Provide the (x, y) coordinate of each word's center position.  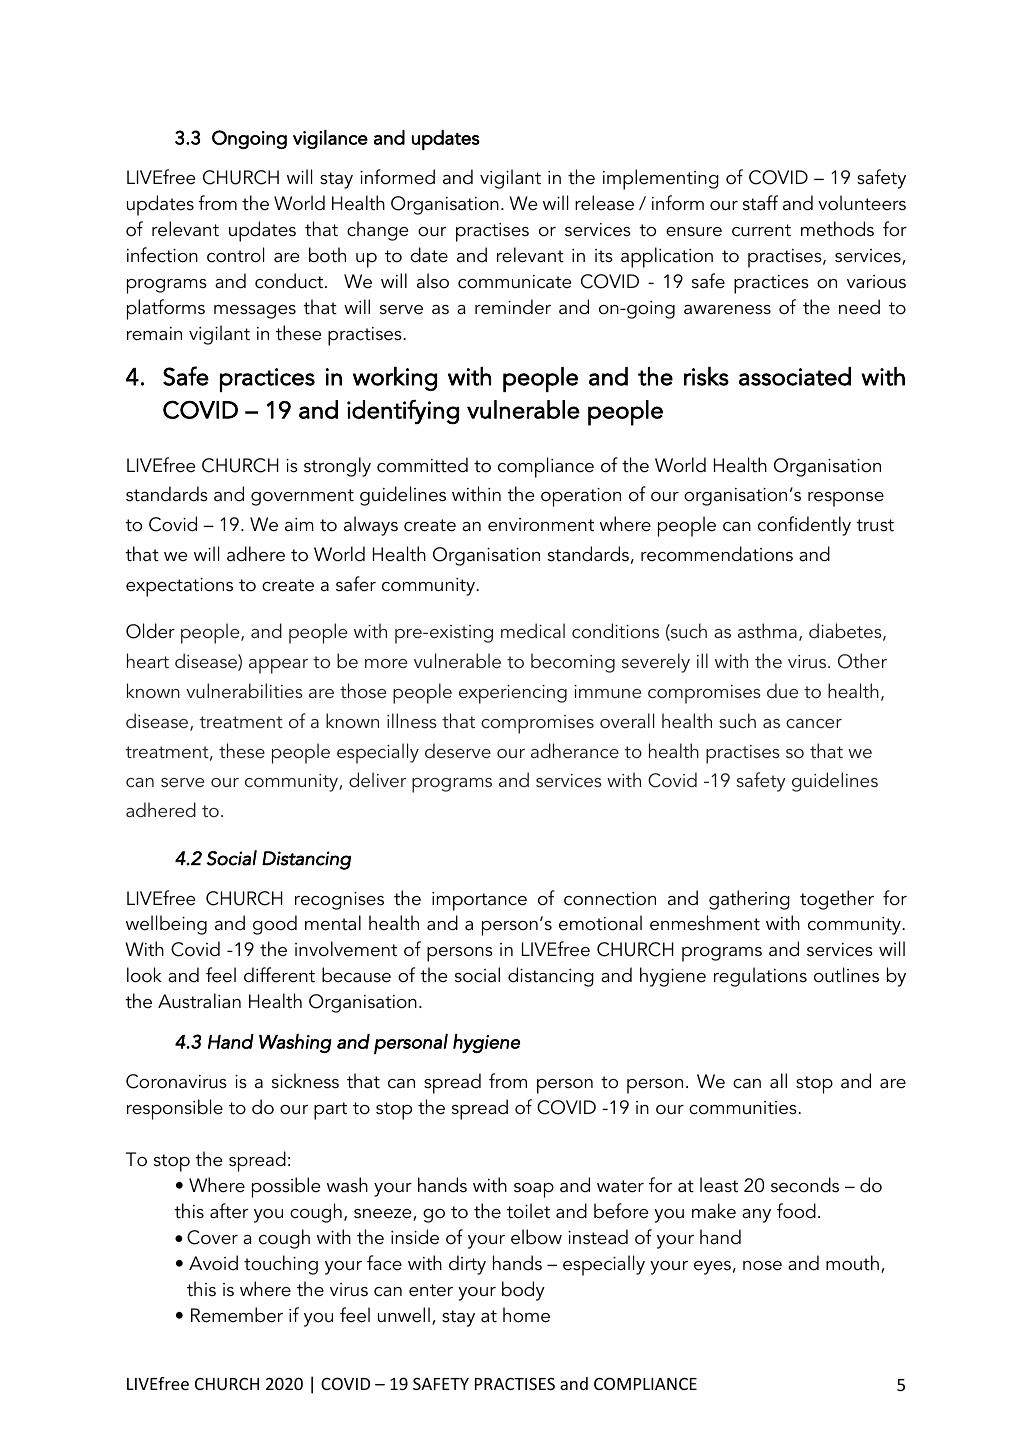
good (275, 925)
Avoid (213, 1263)
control (235, 255)
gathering (749, 900)
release (604, 203)
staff (760, 203)
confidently (804, 526)
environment (541, 525)
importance (479, 901)
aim (299, 524)
